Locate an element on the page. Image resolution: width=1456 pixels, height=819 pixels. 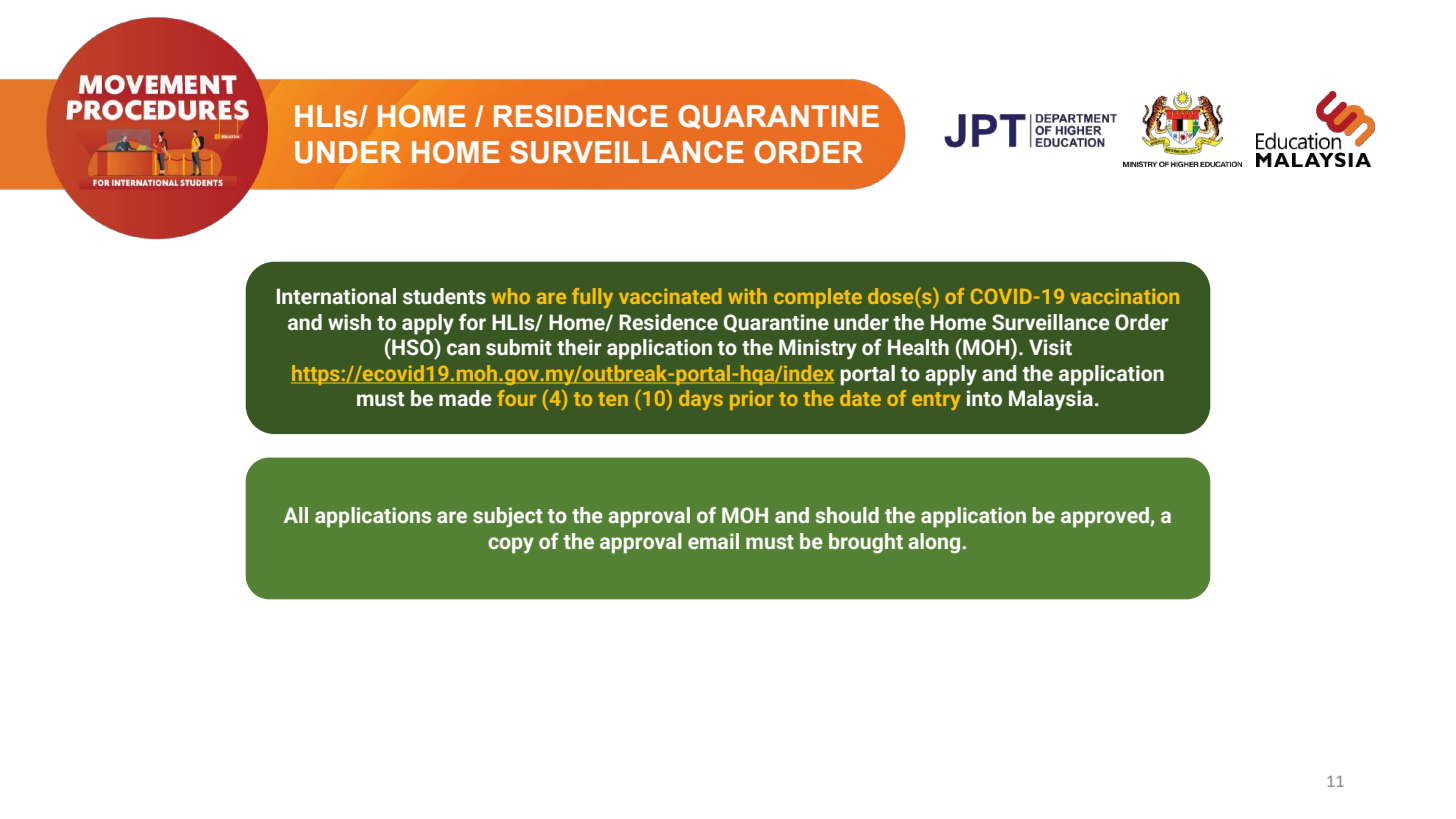
vaccination is located at coordinates (1124, 296).
